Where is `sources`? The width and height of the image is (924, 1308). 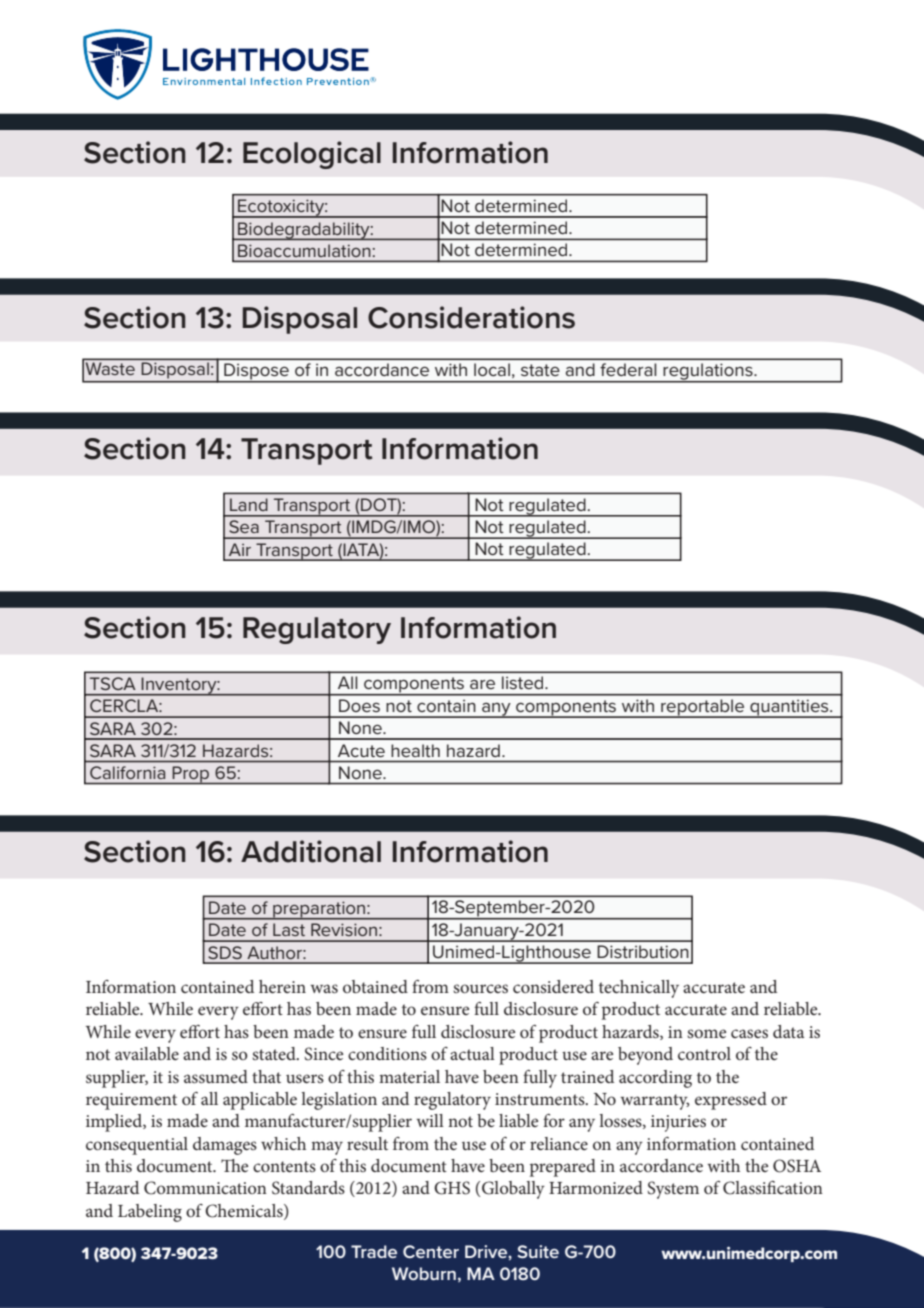 sources is located at coordinates (480, 988).
